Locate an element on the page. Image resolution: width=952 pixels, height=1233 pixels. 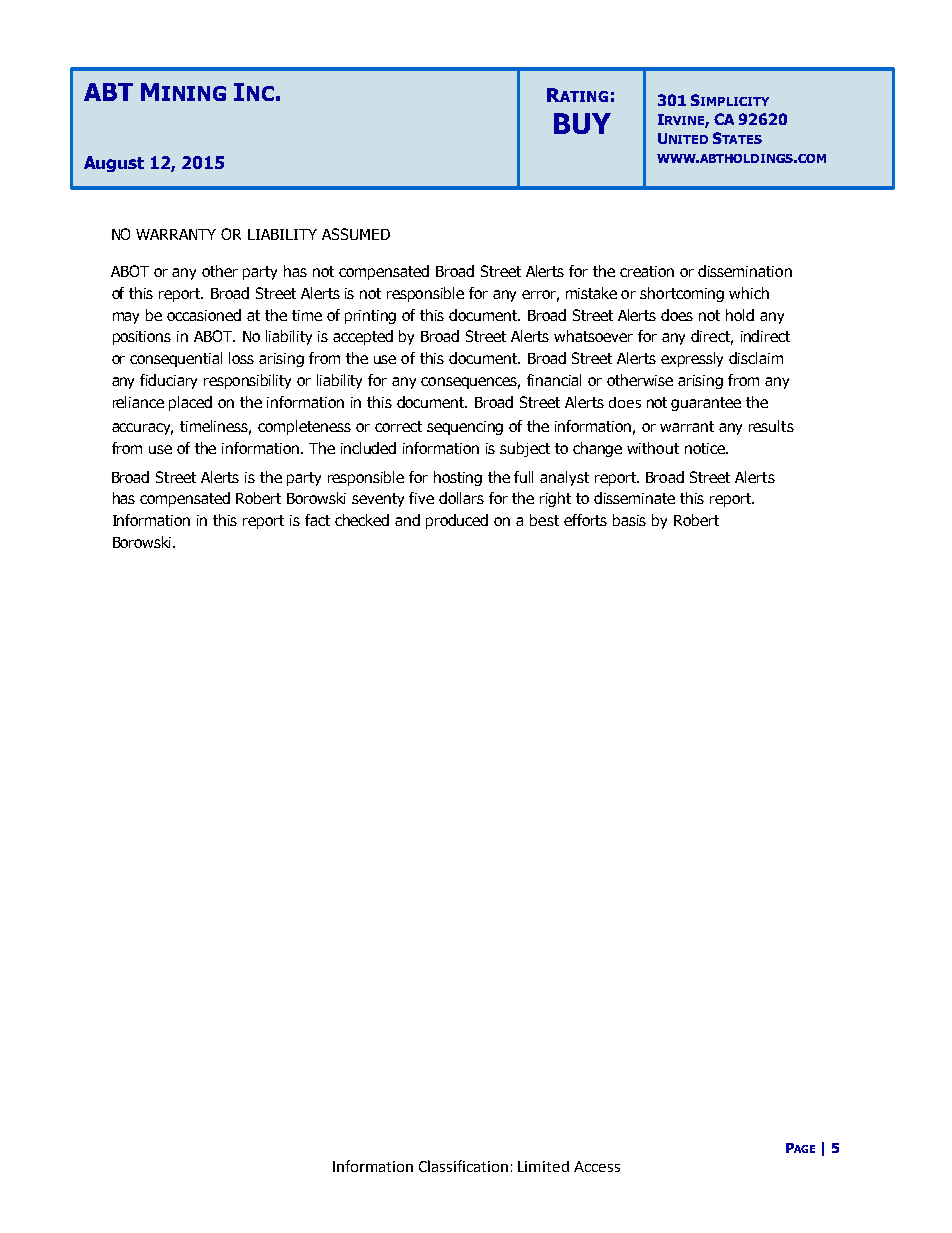
fact is located at coordinates (317, 520).
